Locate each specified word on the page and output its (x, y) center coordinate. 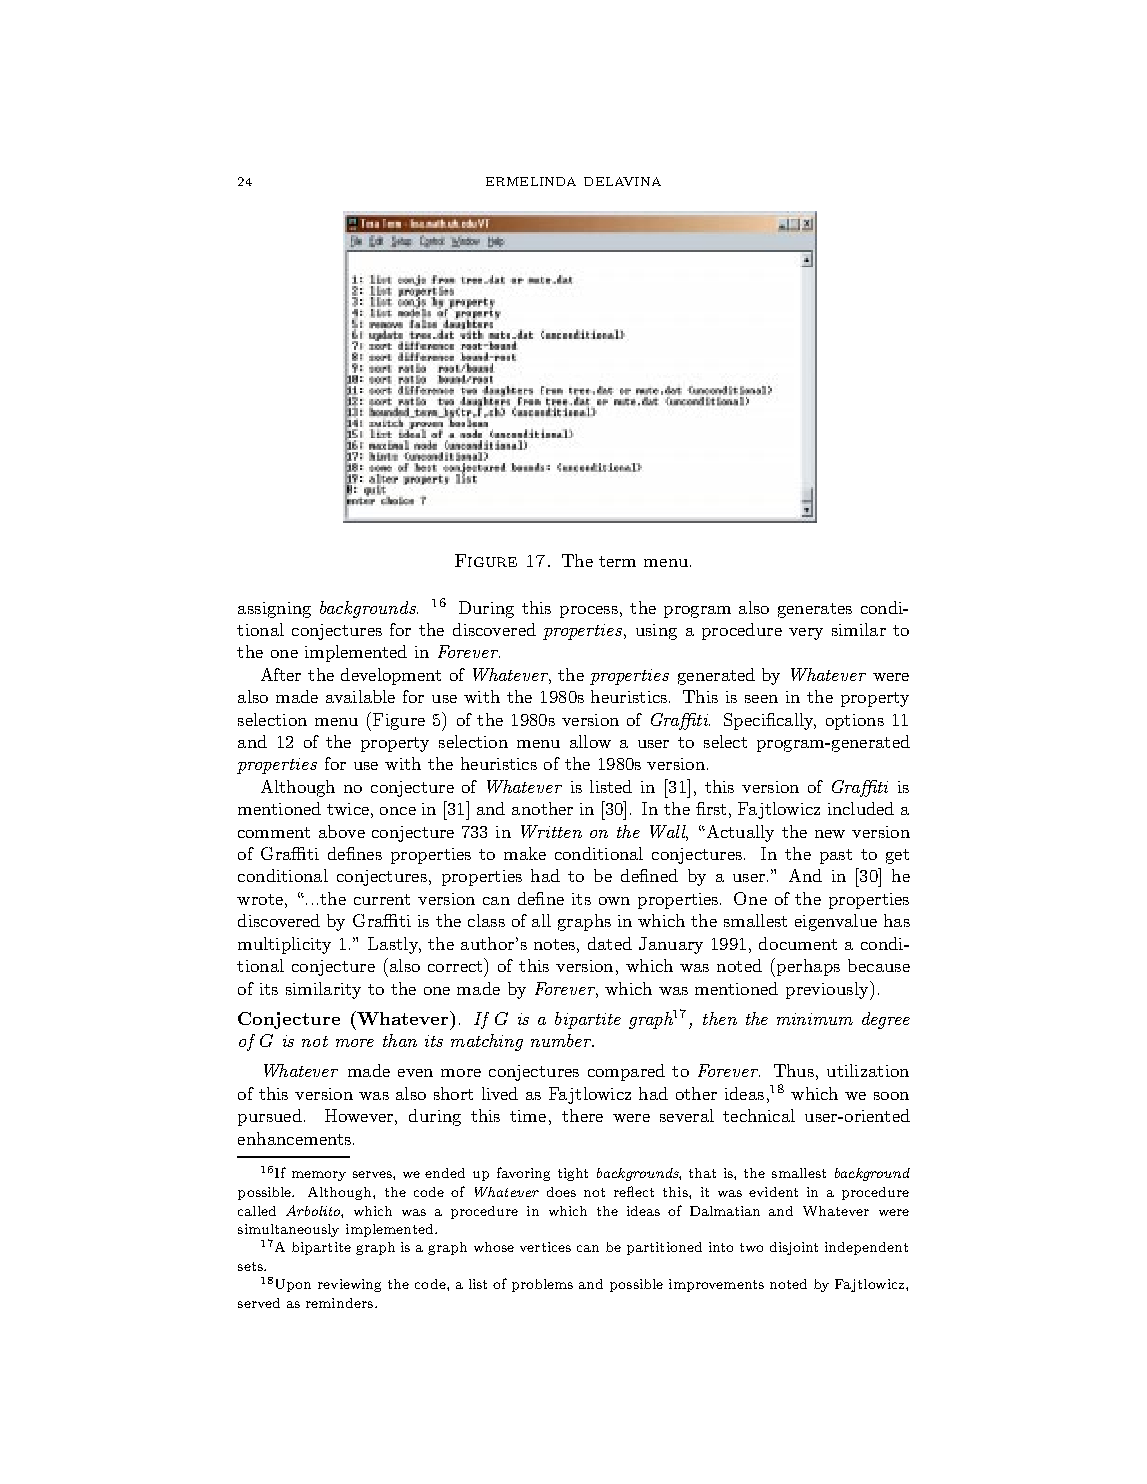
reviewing (349, 1285)
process (589, 612)
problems (542, 1285)
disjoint (794, 1248)
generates (815, 610)
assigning (274, 610)
